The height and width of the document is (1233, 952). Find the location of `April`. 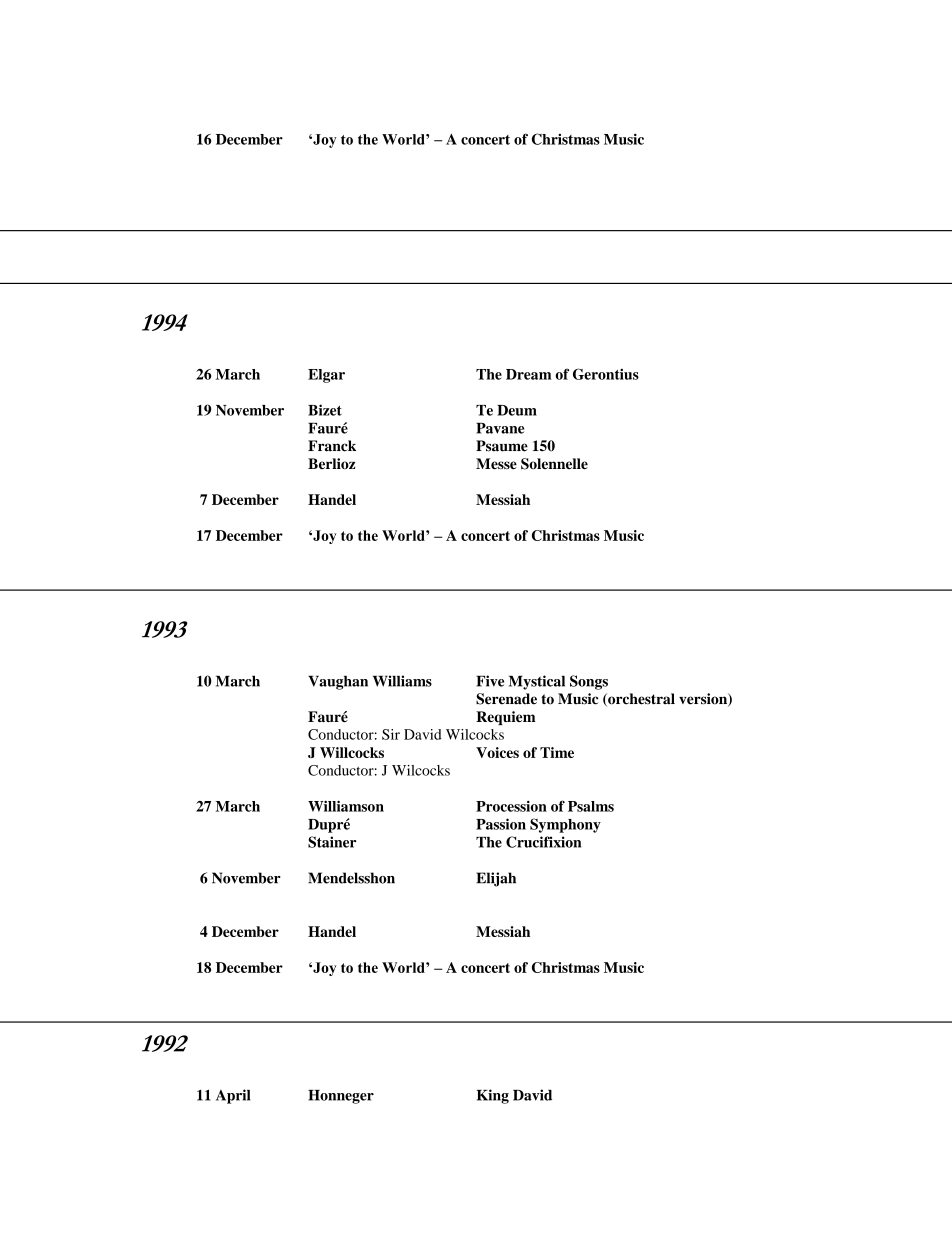

April is located at coordinates (233, 1096).
